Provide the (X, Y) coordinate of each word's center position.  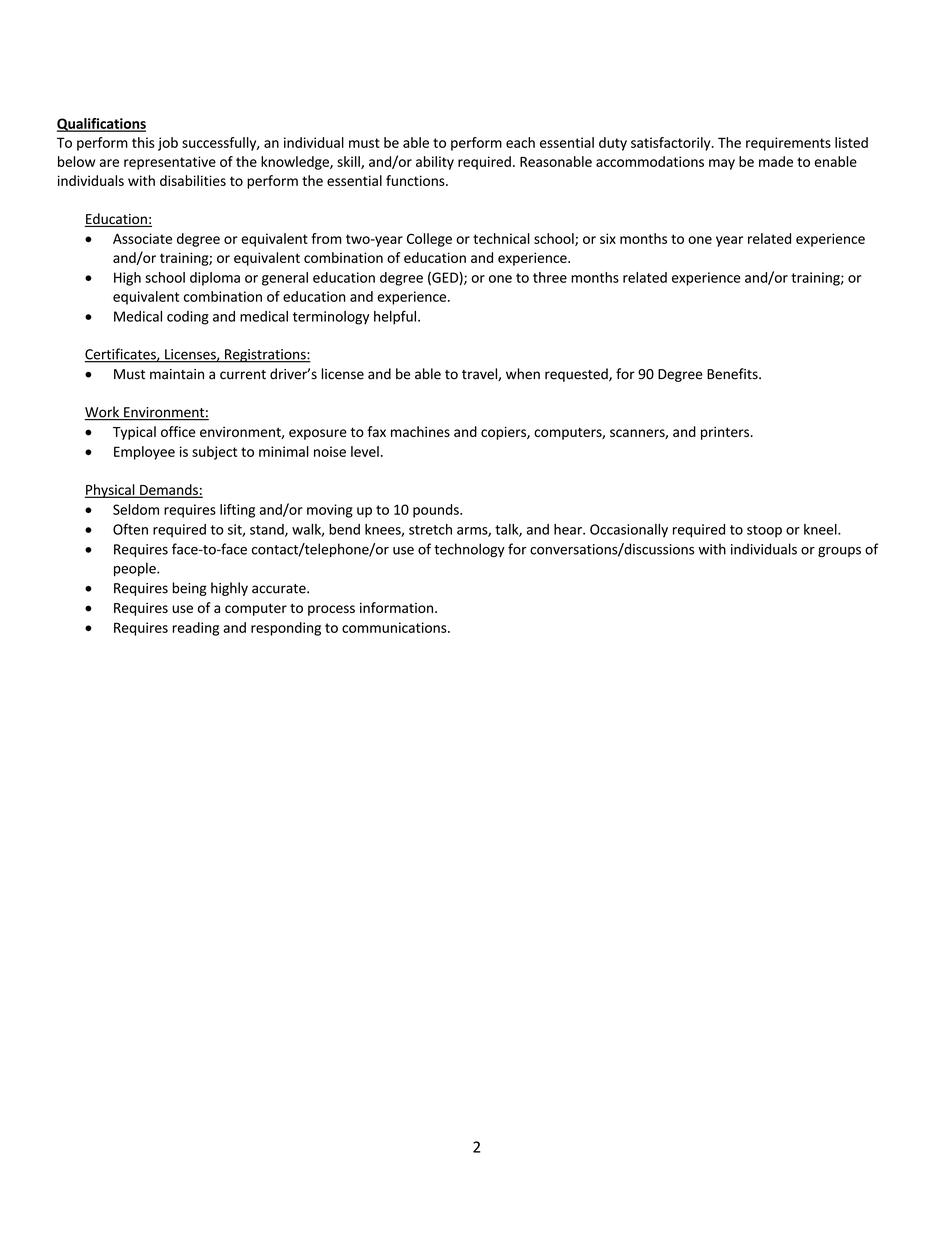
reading (195, 629)
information (398, 607)
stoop (764, 531)
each (520, 142)
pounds (437, 511)
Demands (169, 490)
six (608, 238)
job (168, 144)
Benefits (733, 374)
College (429, 240)
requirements (788, 144)
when (523, 374)
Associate (142, 238)
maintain (177, 374)
